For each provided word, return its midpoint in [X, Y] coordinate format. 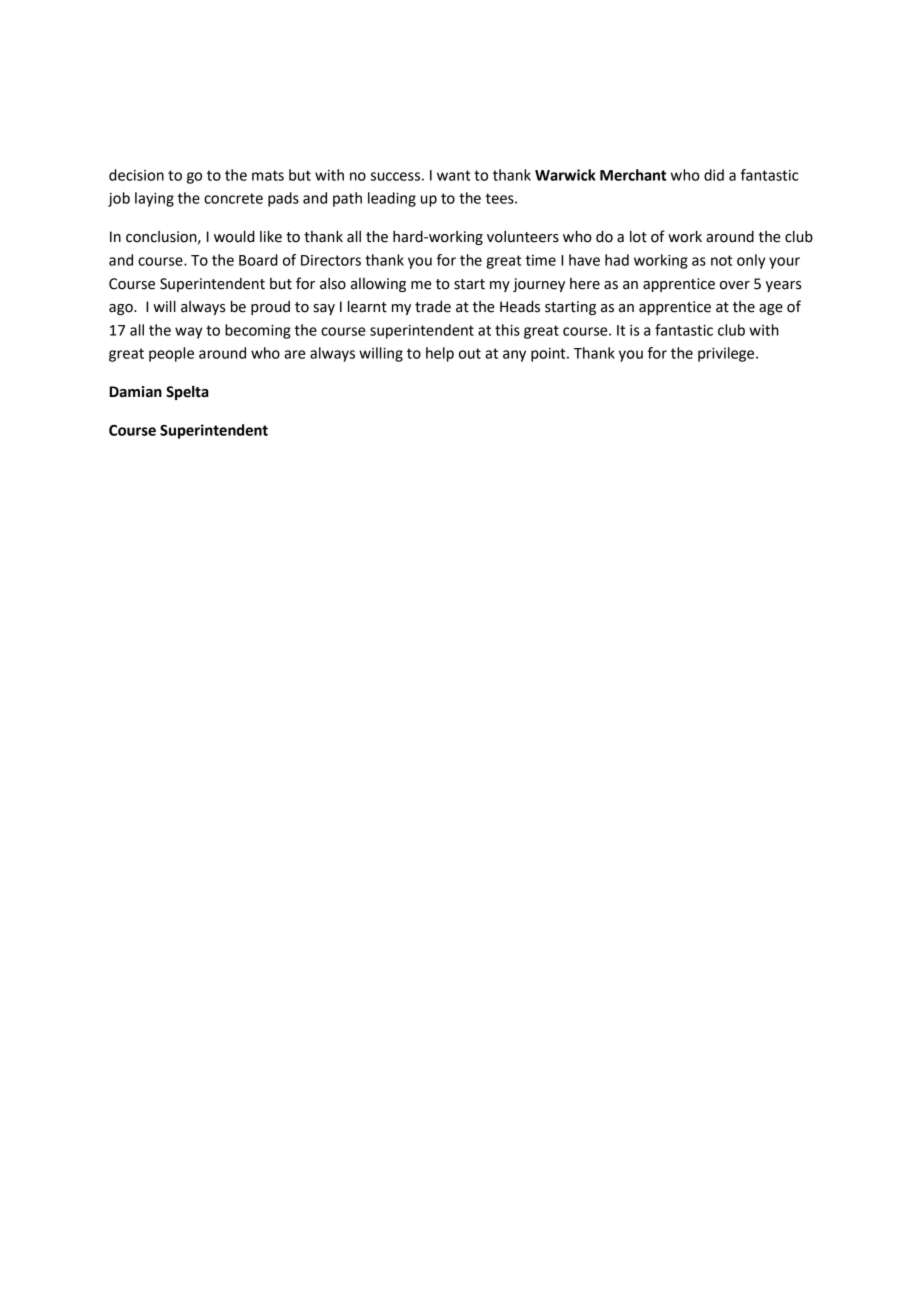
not [721, 260]
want [453, 175]
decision [136, 175]
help [440, 354]
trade [433, 306]
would [234, 236]
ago [122, 309]
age [771, 309]
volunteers [523, 237]
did [714, 175]
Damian [135, 392]
